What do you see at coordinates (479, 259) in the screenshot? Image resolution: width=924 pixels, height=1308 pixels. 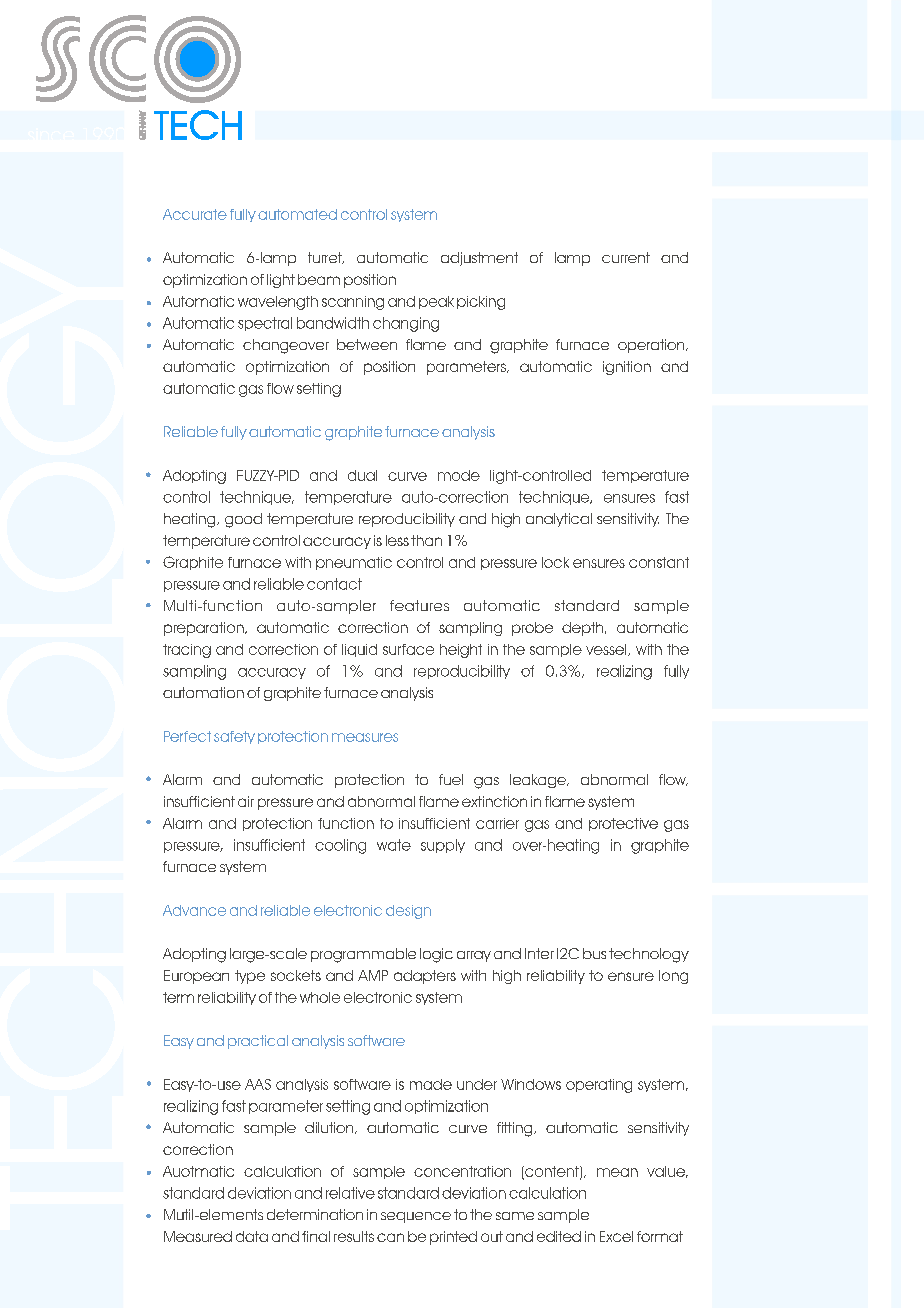 I see `adjustment` at bounding box center [479, 259].
